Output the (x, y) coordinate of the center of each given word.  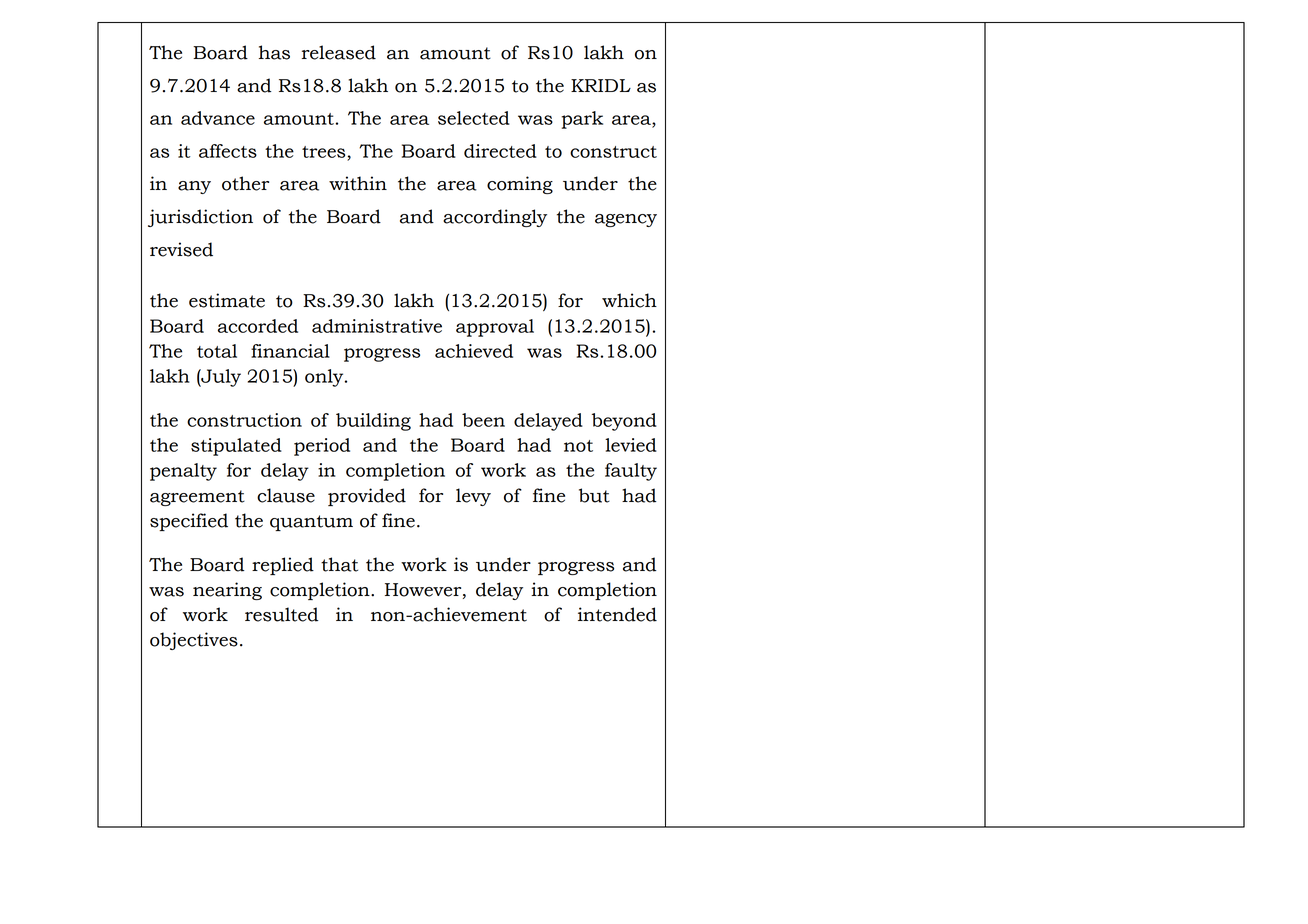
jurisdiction (200, 218)
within (358, 183)
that (339, 564)
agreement (197, 498)
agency (626, 220)
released (339, 52)
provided (367, 497)
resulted (281, 614)
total (217, 351)
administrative (377, 326)
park (582, 120)
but (594, 495)
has (274, 52)
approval (495, 328)
